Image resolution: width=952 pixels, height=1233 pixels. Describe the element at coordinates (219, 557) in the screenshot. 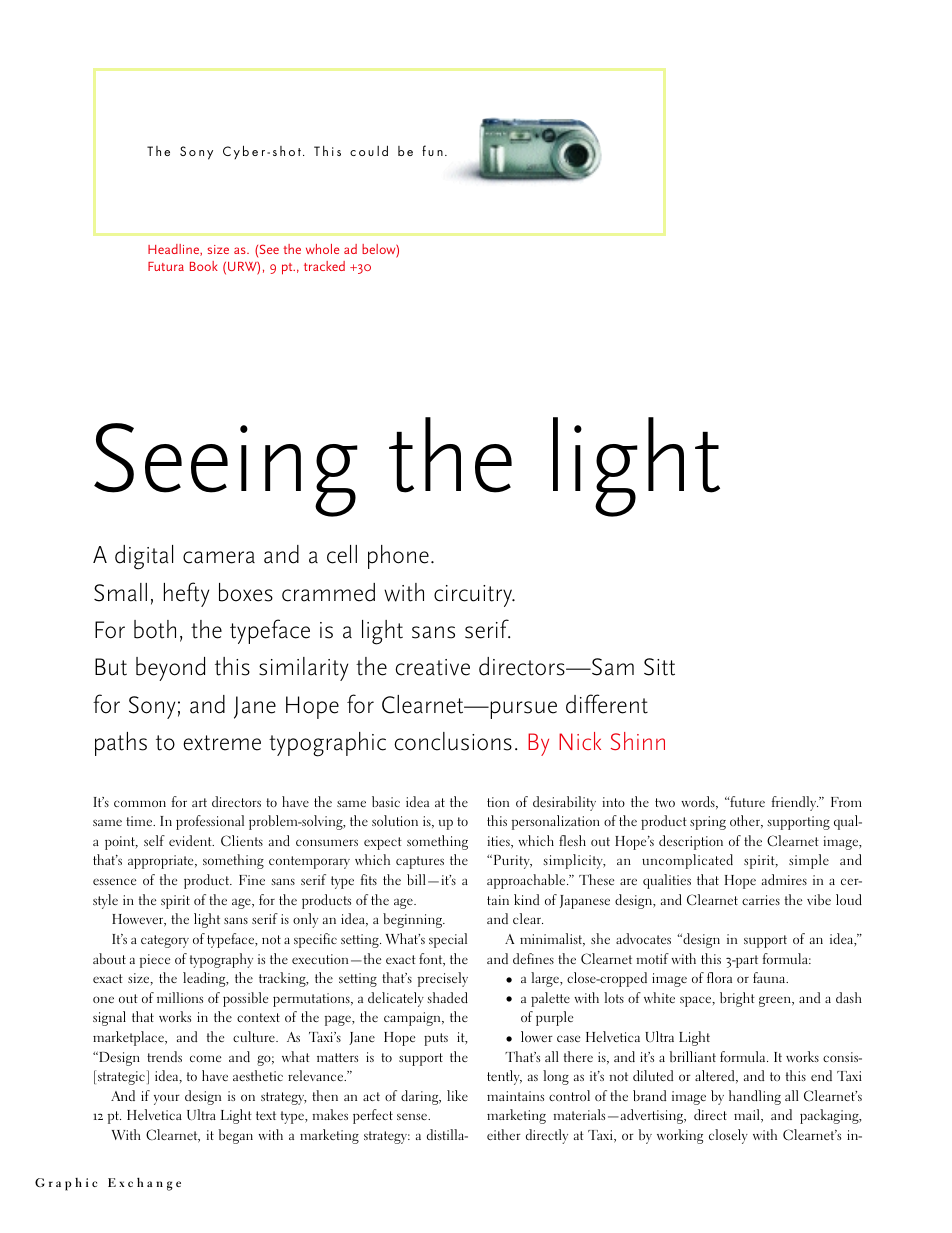

I see `camera` at that location.
